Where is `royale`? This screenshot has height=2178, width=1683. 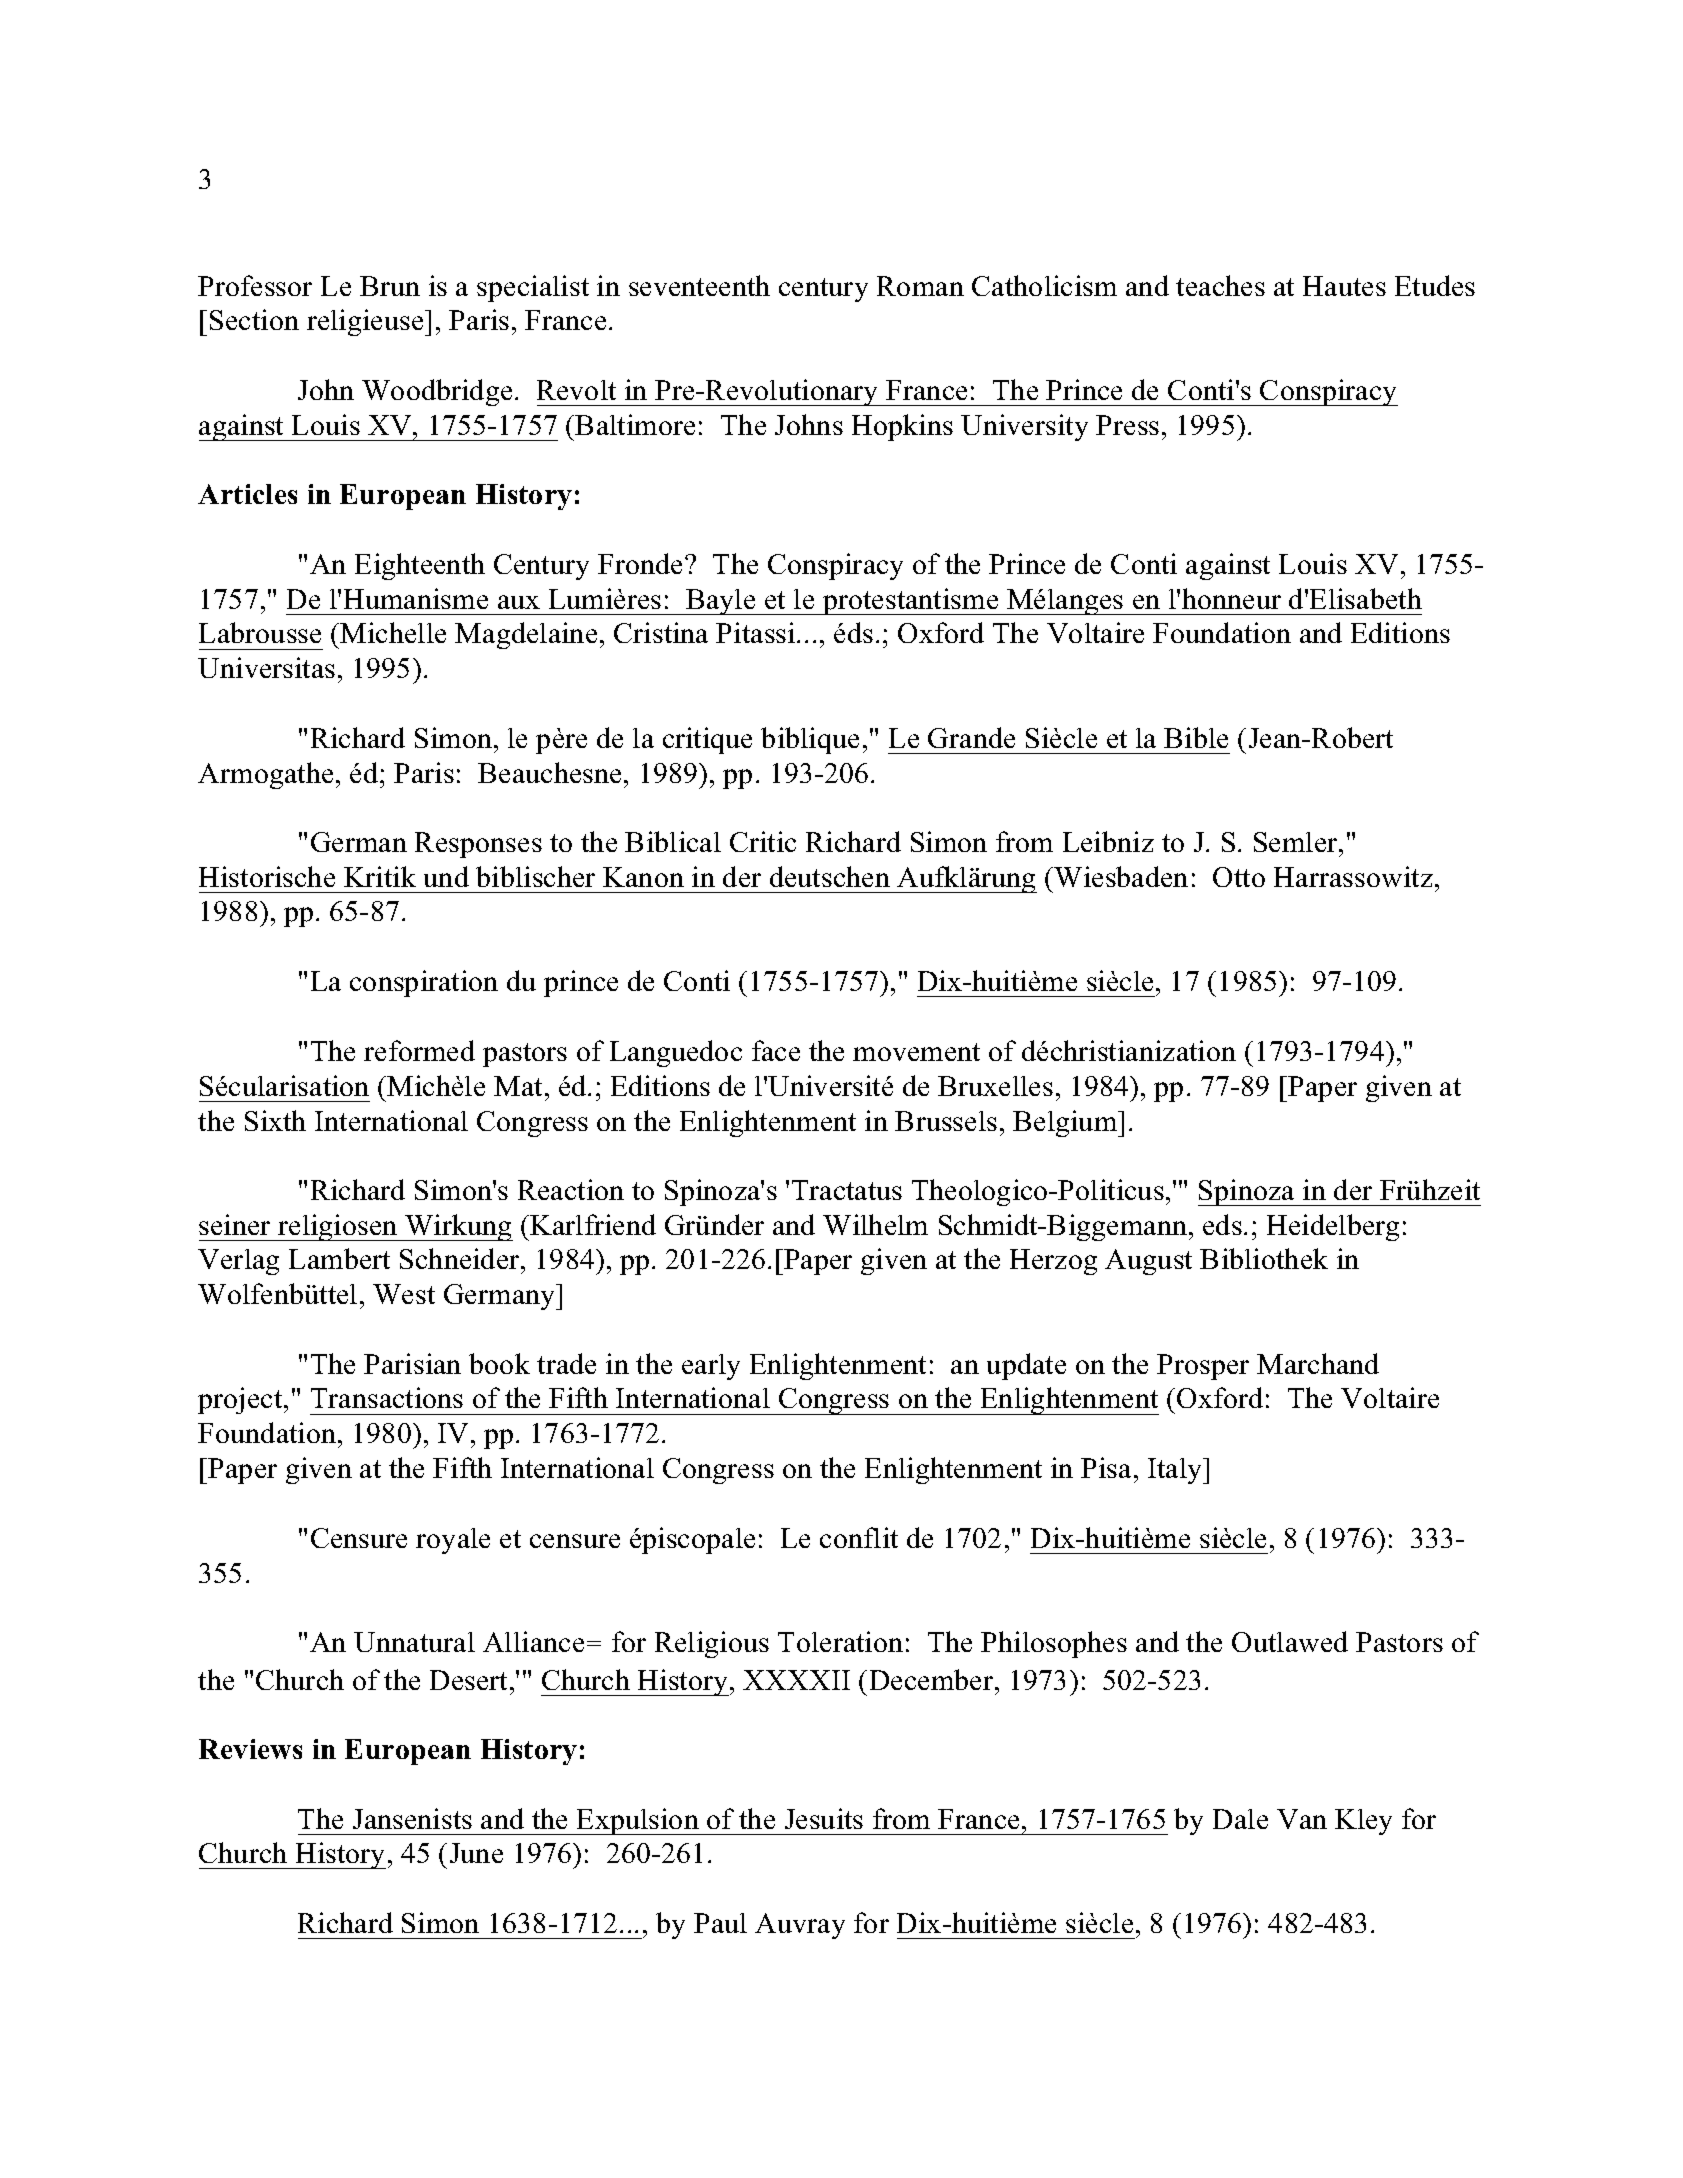 royale is located at coordinates (453, 1541).
